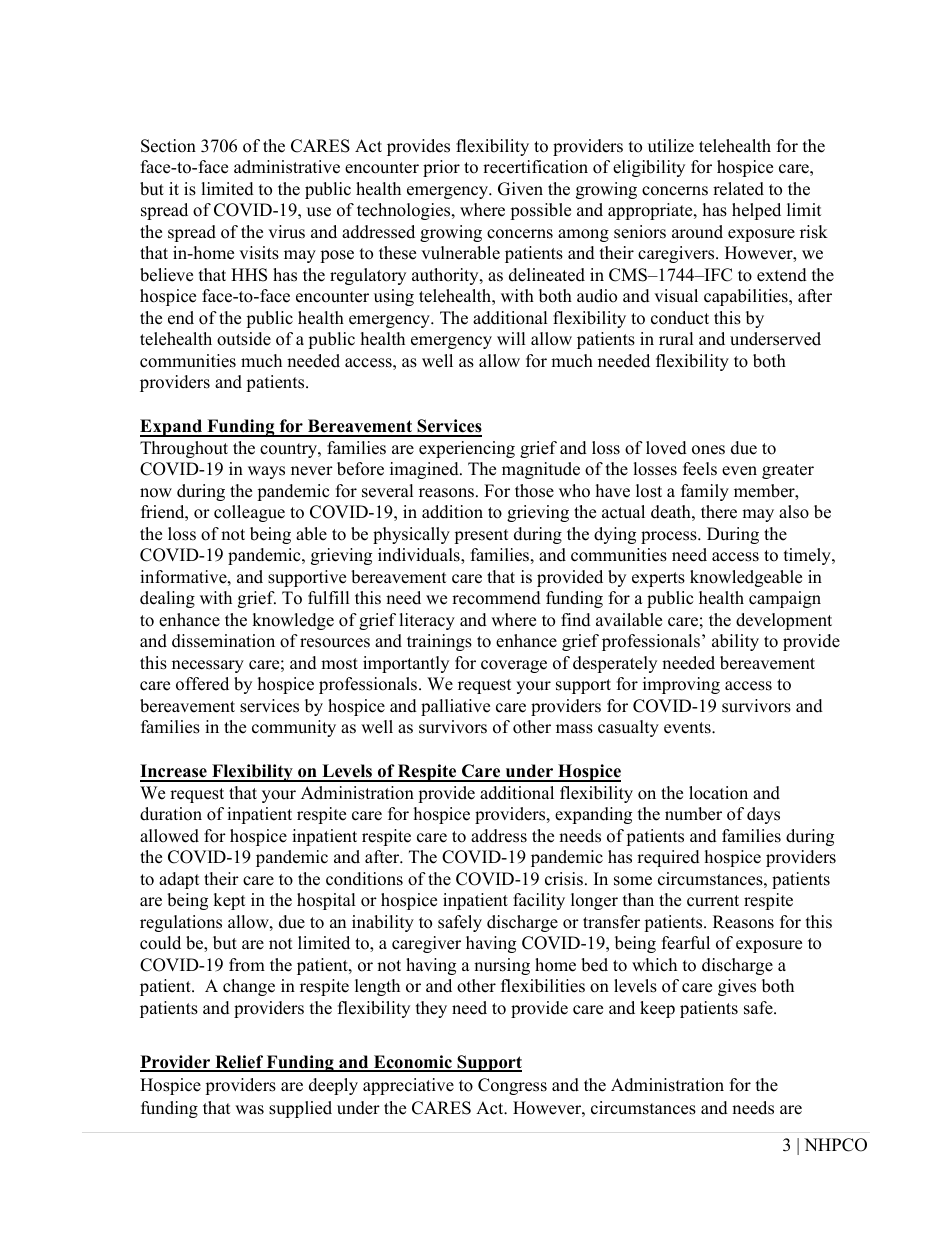 This image has height=1233, width=952. Describe the element at coordinates (520, 189) in the image. I see `Given` at that location.
